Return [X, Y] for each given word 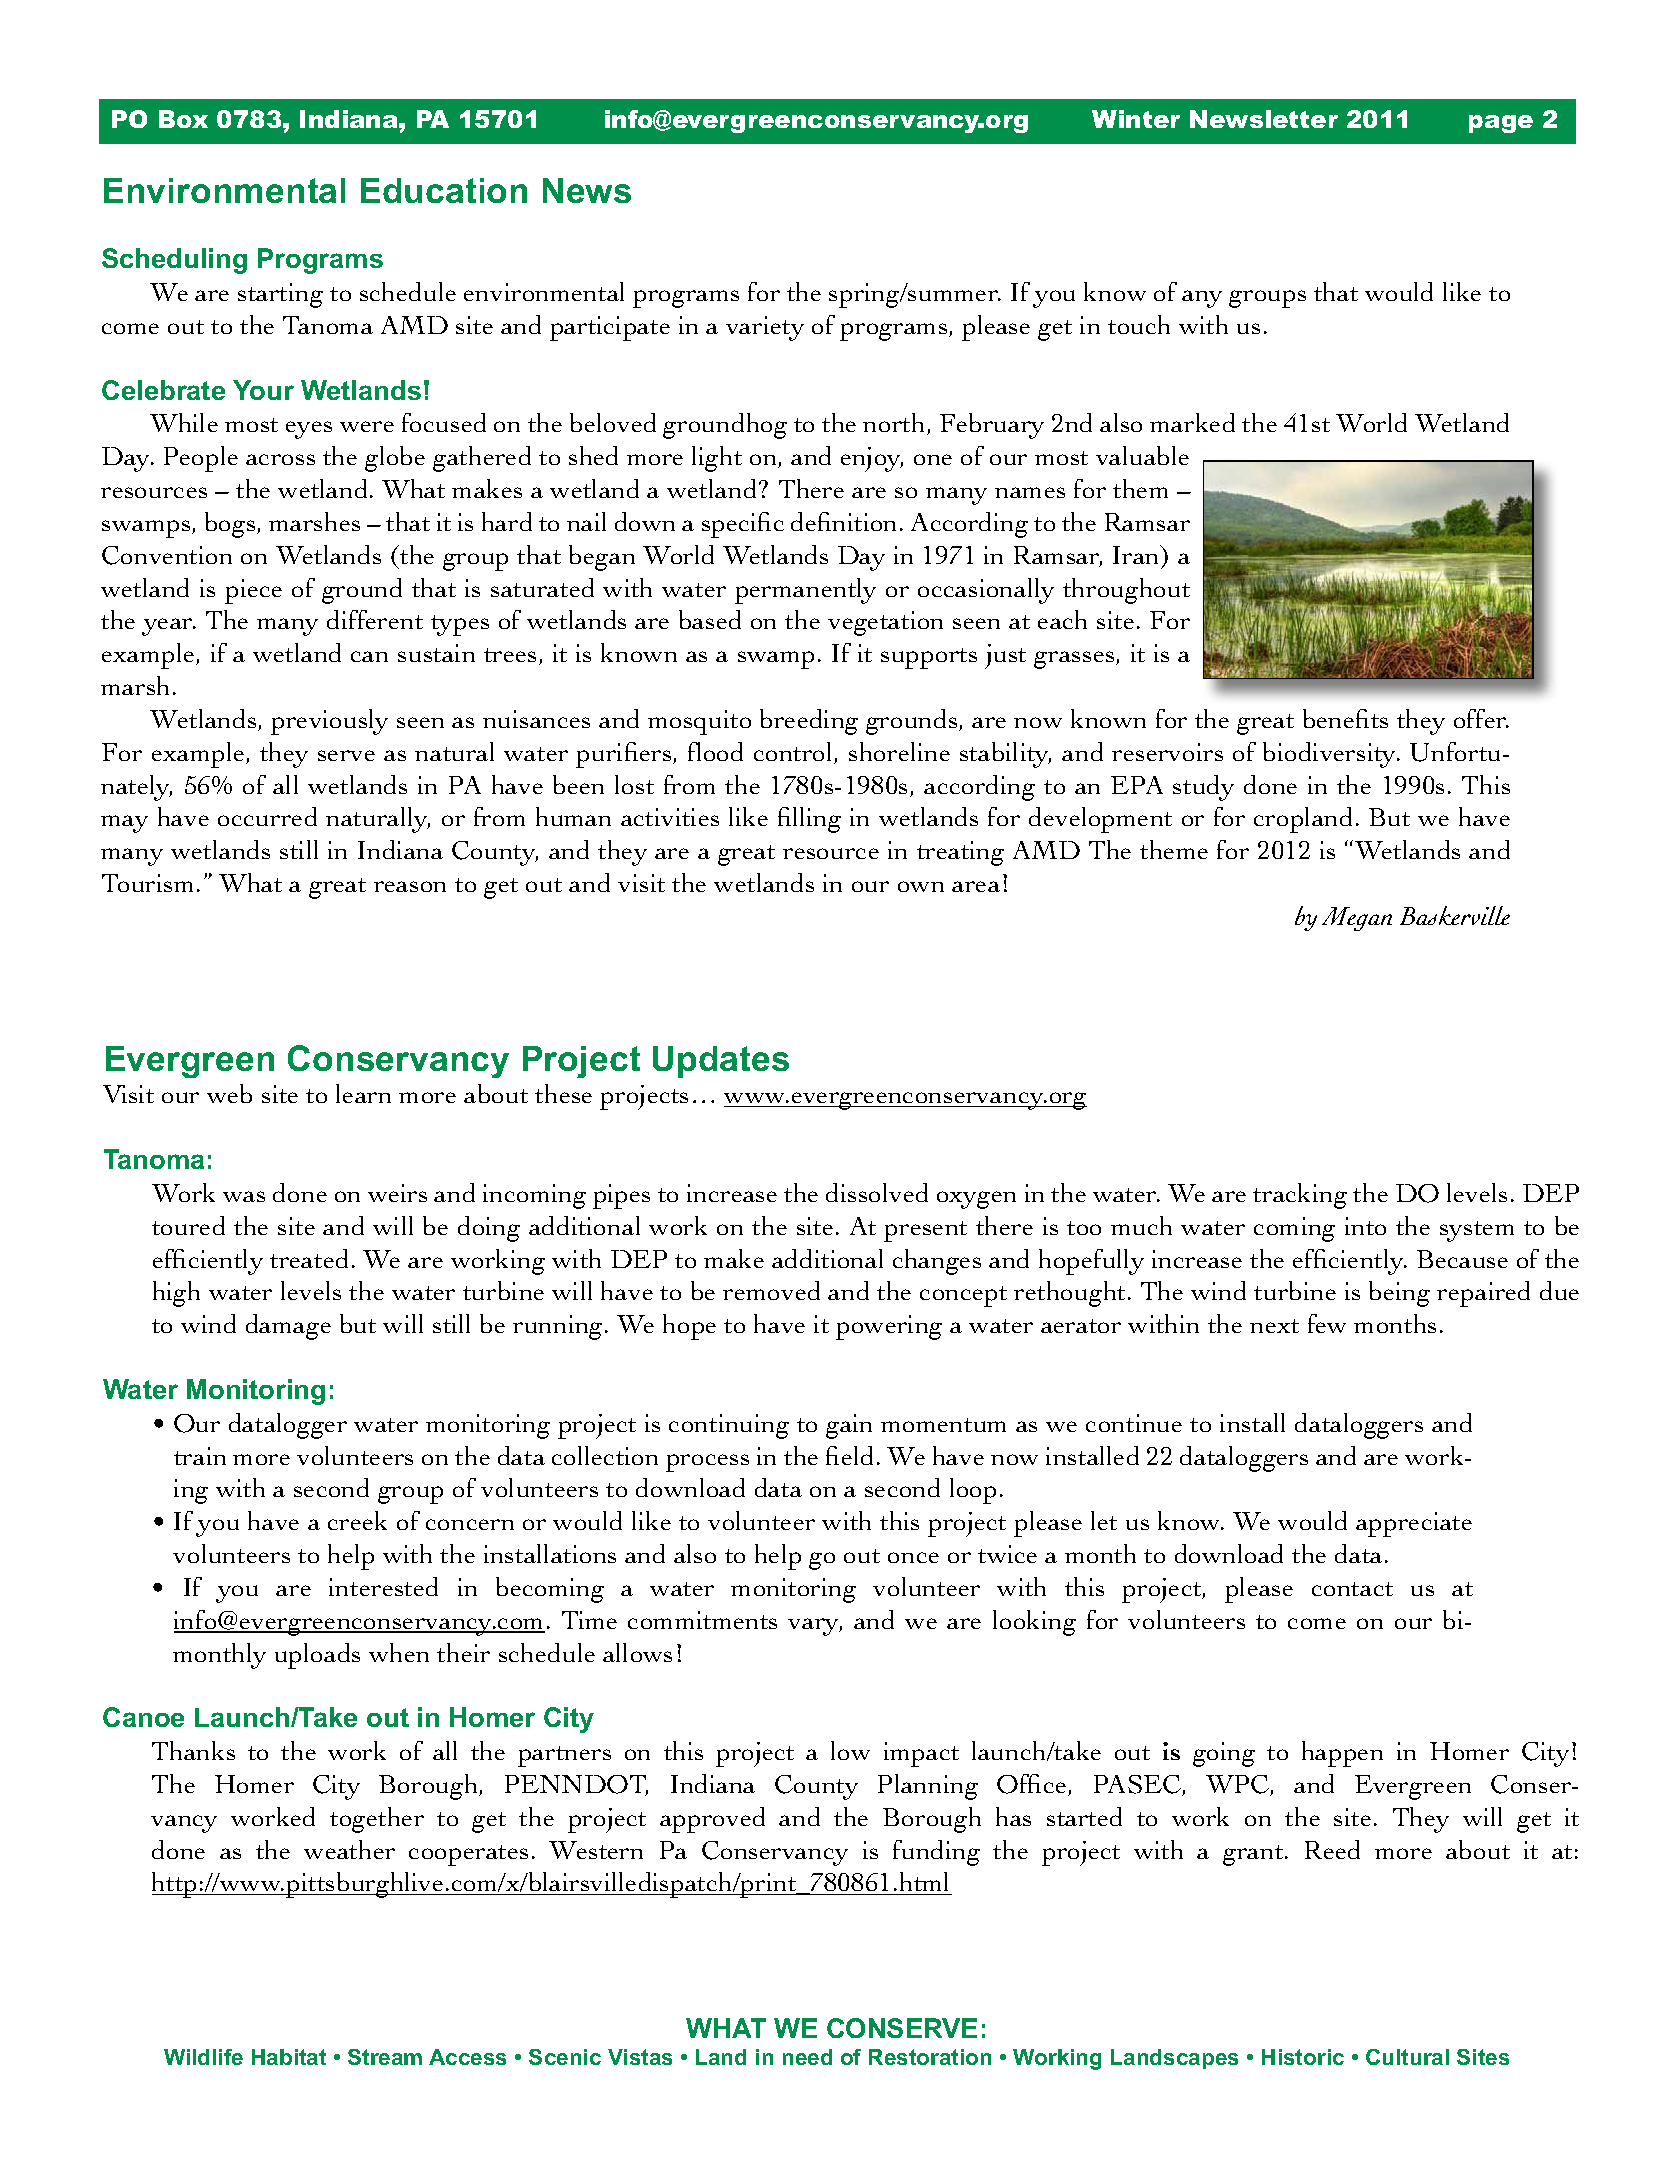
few [1327, 1323]
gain [849, 1426]
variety [765, 328]
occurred [267, 816]
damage [288, 1327]
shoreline [899, 751]
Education [444, 190]
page [1501, 124]
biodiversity [1331, 755]
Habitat [289, 2057]
